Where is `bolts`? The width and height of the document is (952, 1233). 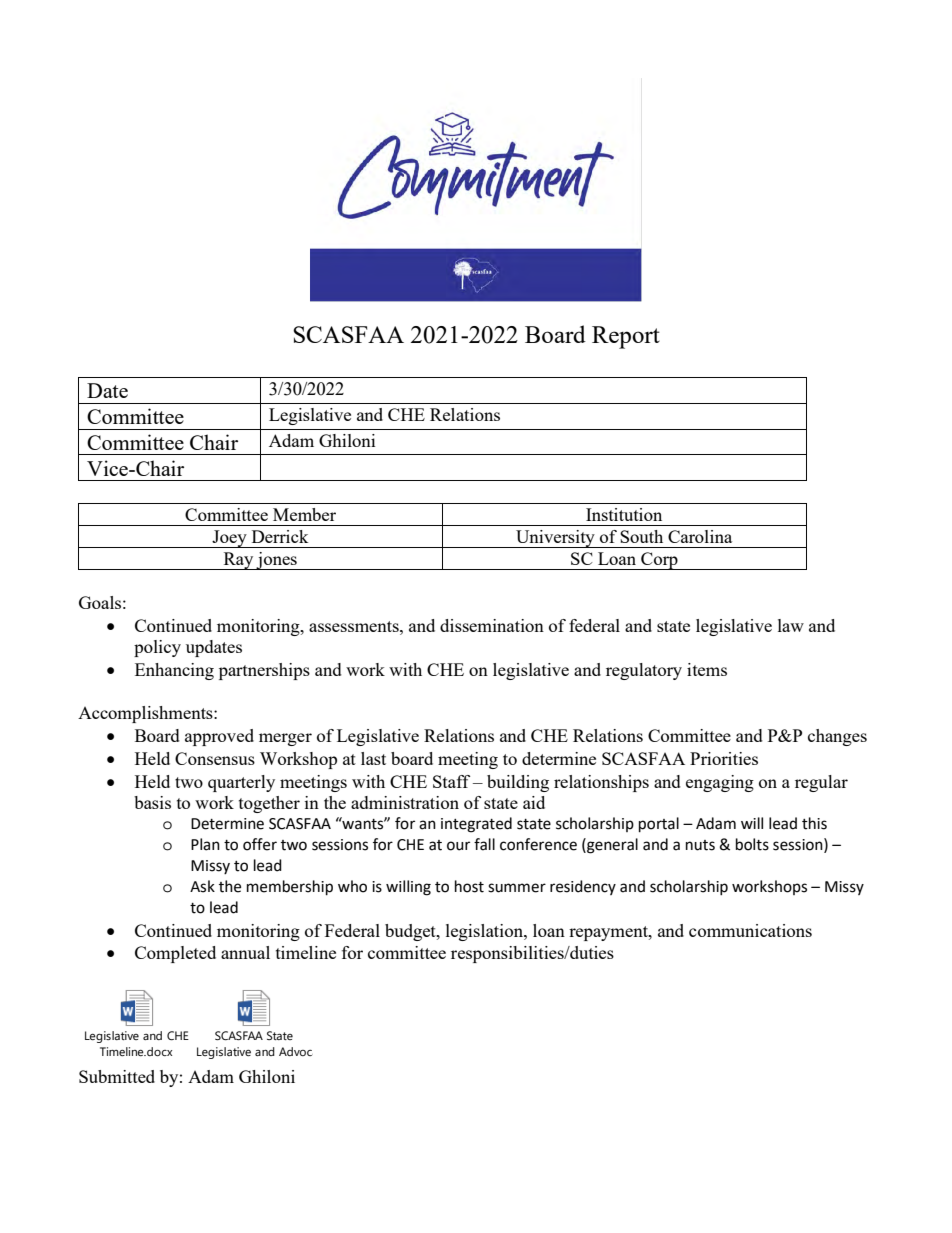 bolts is located at coordinates (752, 844).
